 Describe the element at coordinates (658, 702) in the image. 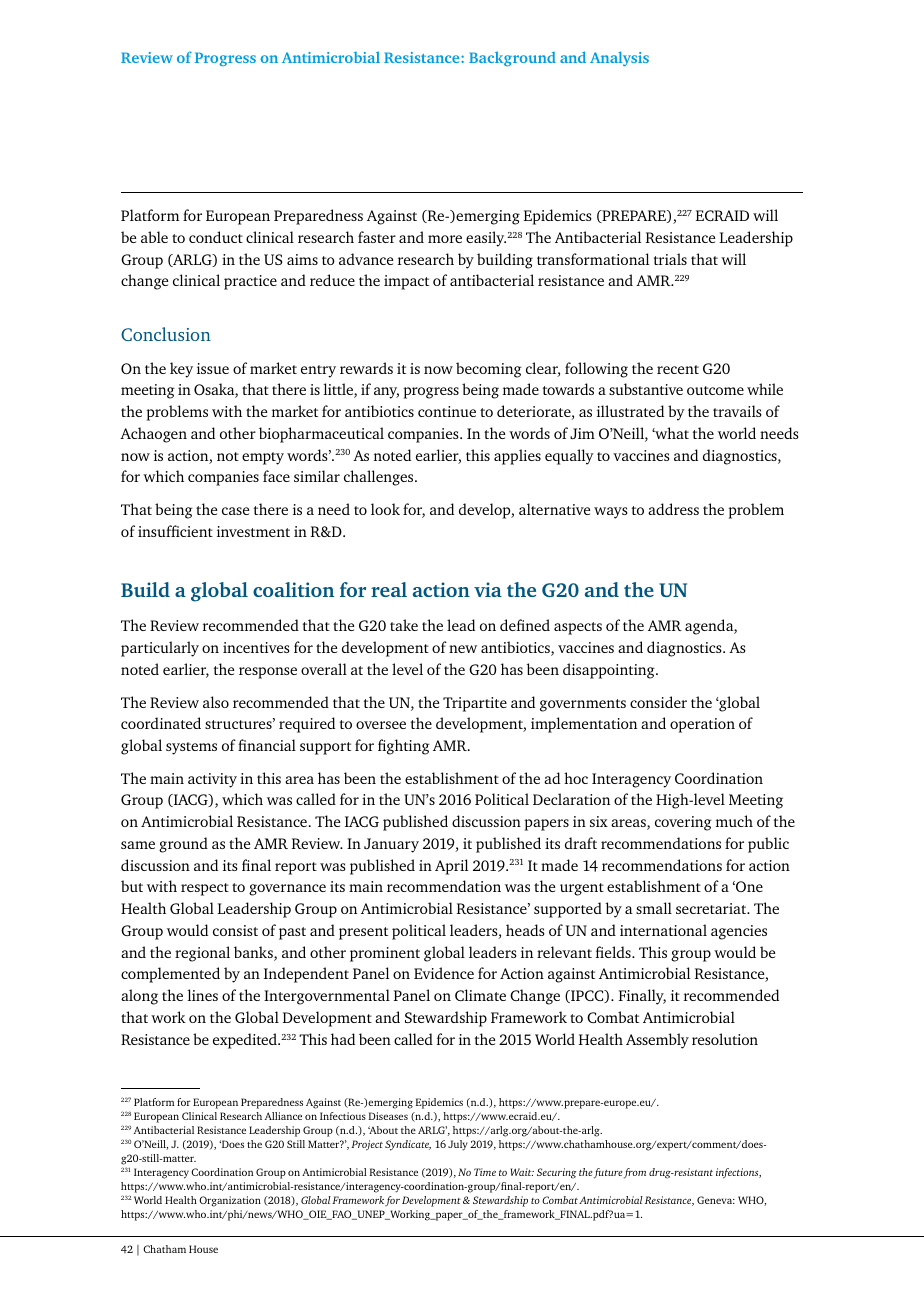

I see `consider` at that location.
